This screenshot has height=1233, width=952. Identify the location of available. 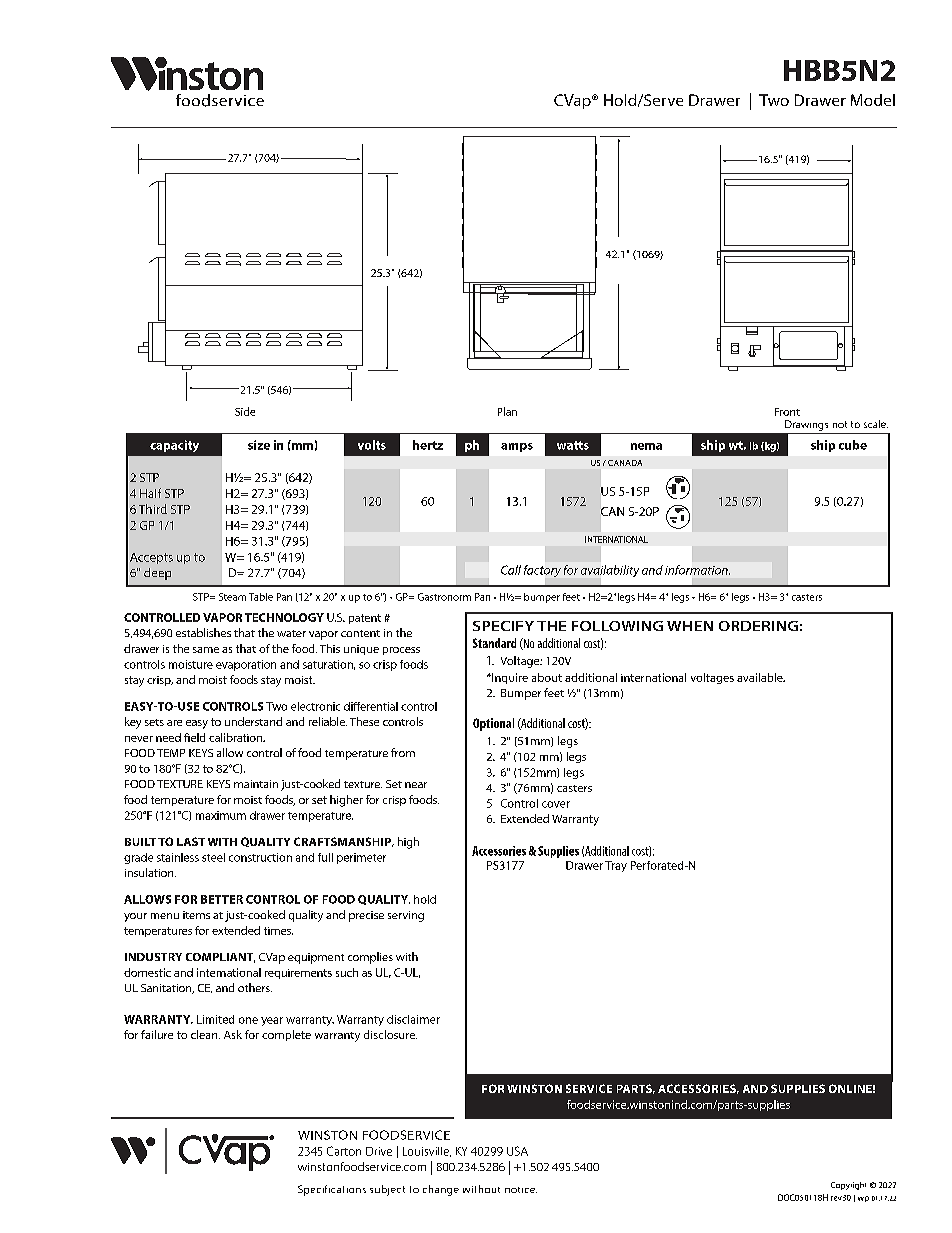
(761, 677).
